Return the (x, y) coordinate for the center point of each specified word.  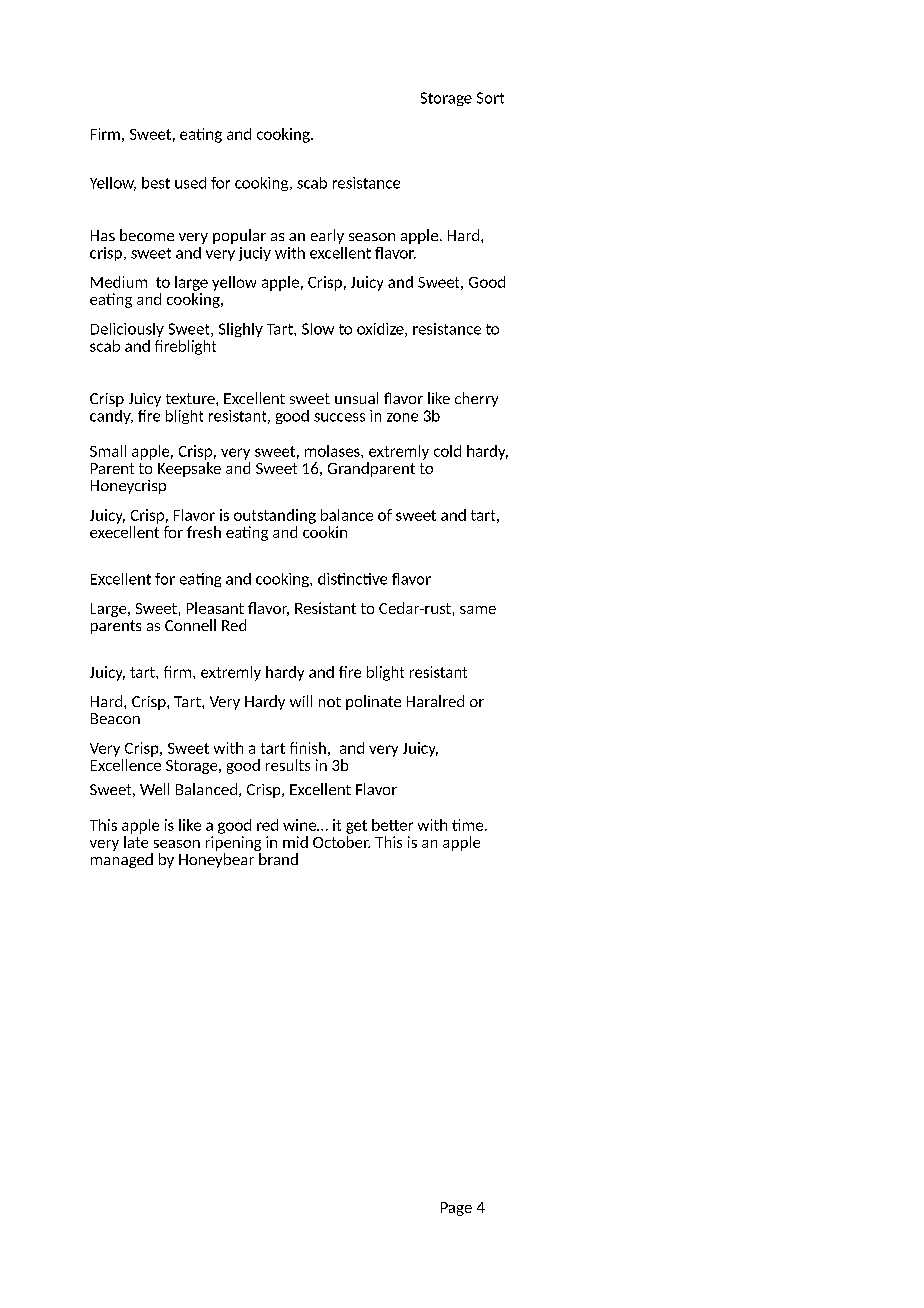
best (156, 183)
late (136, 842)
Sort (490, 98)
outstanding (275, 516)
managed (122, 860)
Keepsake (189, 469)
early (327, 236)
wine (301, 825)
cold (447, 451)
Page (456, 1209)
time (467, 825)
